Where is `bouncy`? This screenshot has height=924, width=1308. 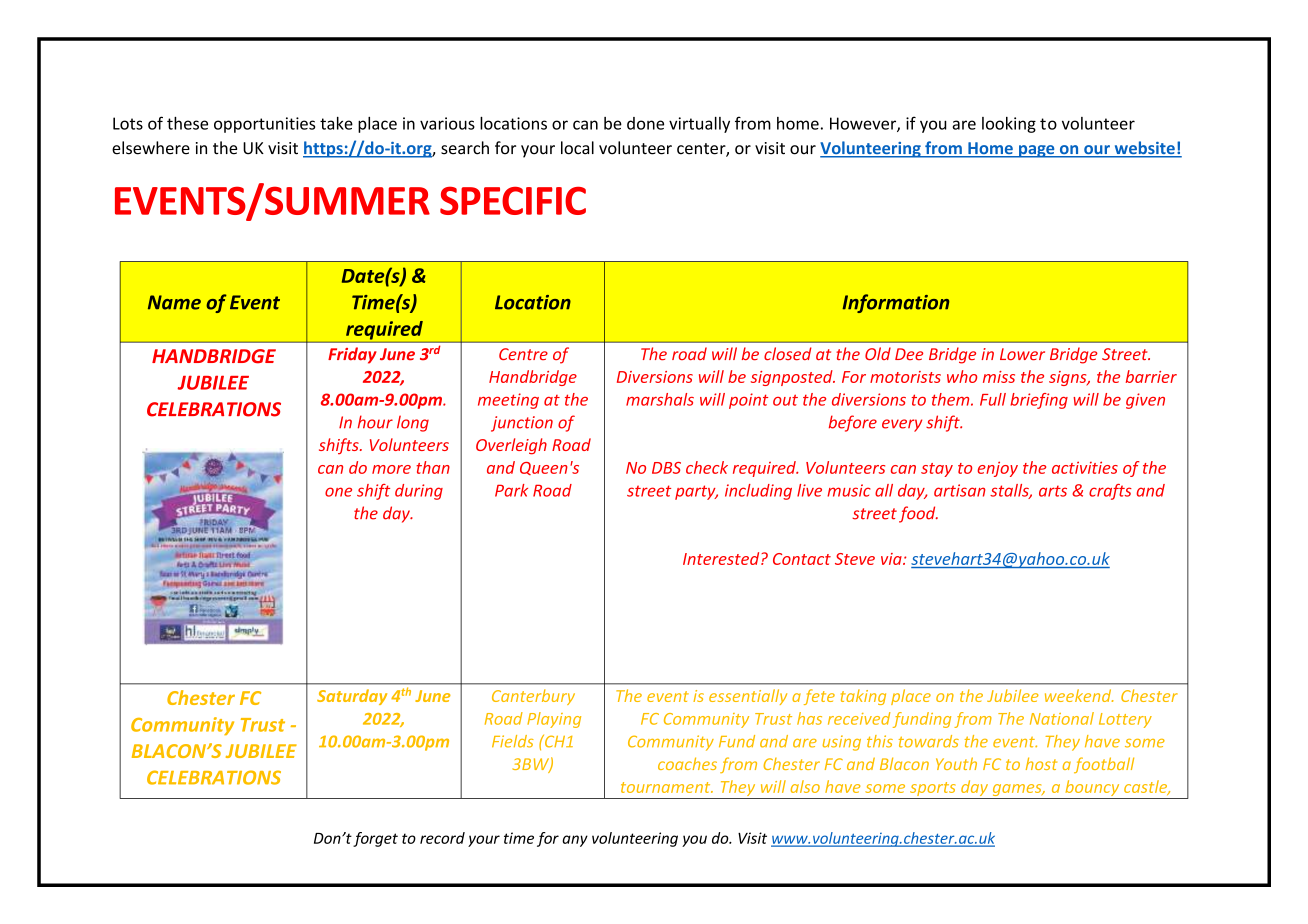
bouncy is located at coordinates (1092, 789).
